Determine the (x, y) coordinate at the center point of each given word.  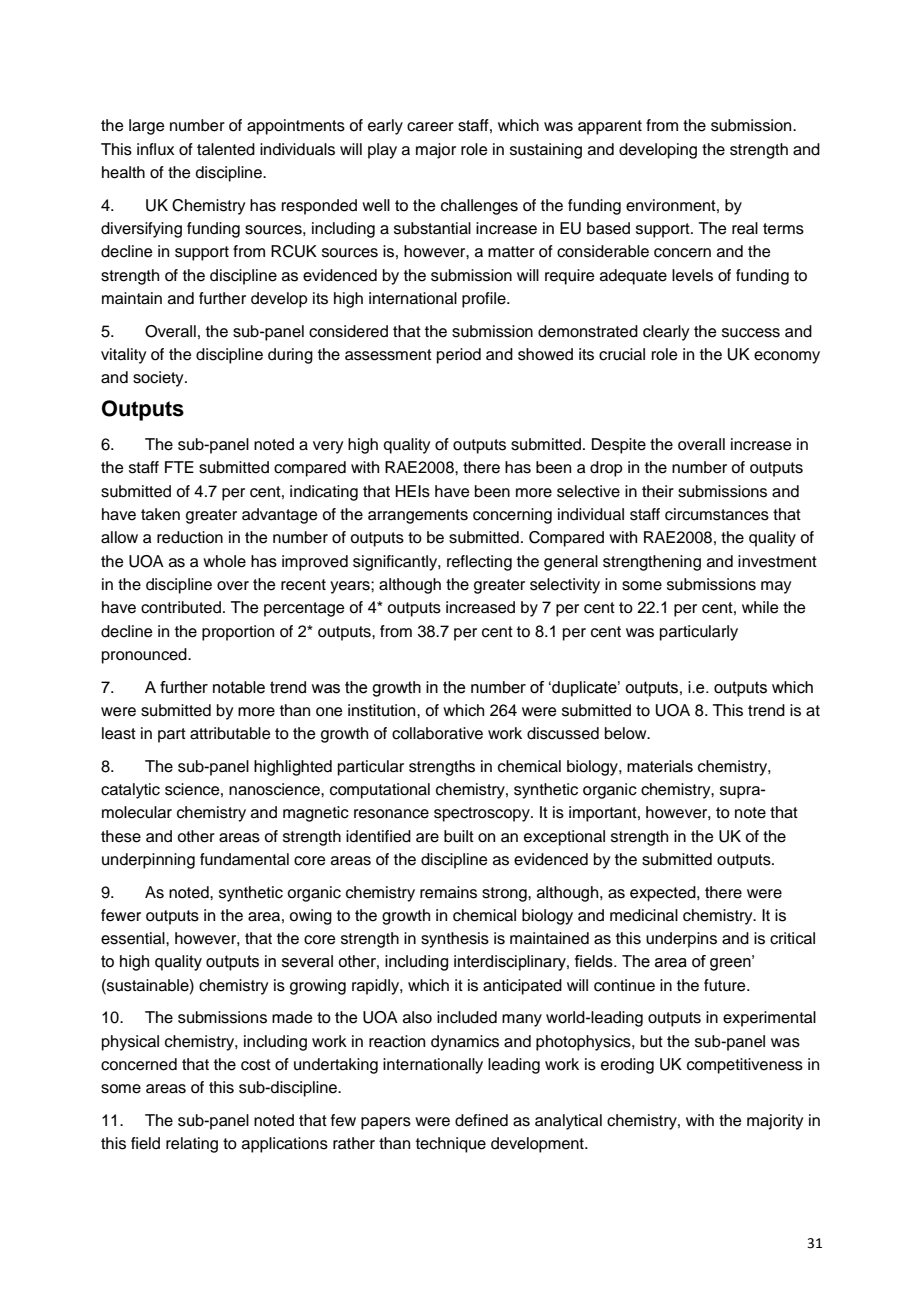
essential (134, 938)
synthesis (455, 940)
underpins (681, 940)
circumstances (717, 514)
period (459, 356)
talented (226, 149)
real (745, 228)
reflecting (479, 563)
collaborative (437, 733)
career (430, 127)
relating (192, 1145)
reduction (190, 537)
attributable (230, 733)
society (159, 379)
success (751, 333)
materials (660, 766)
